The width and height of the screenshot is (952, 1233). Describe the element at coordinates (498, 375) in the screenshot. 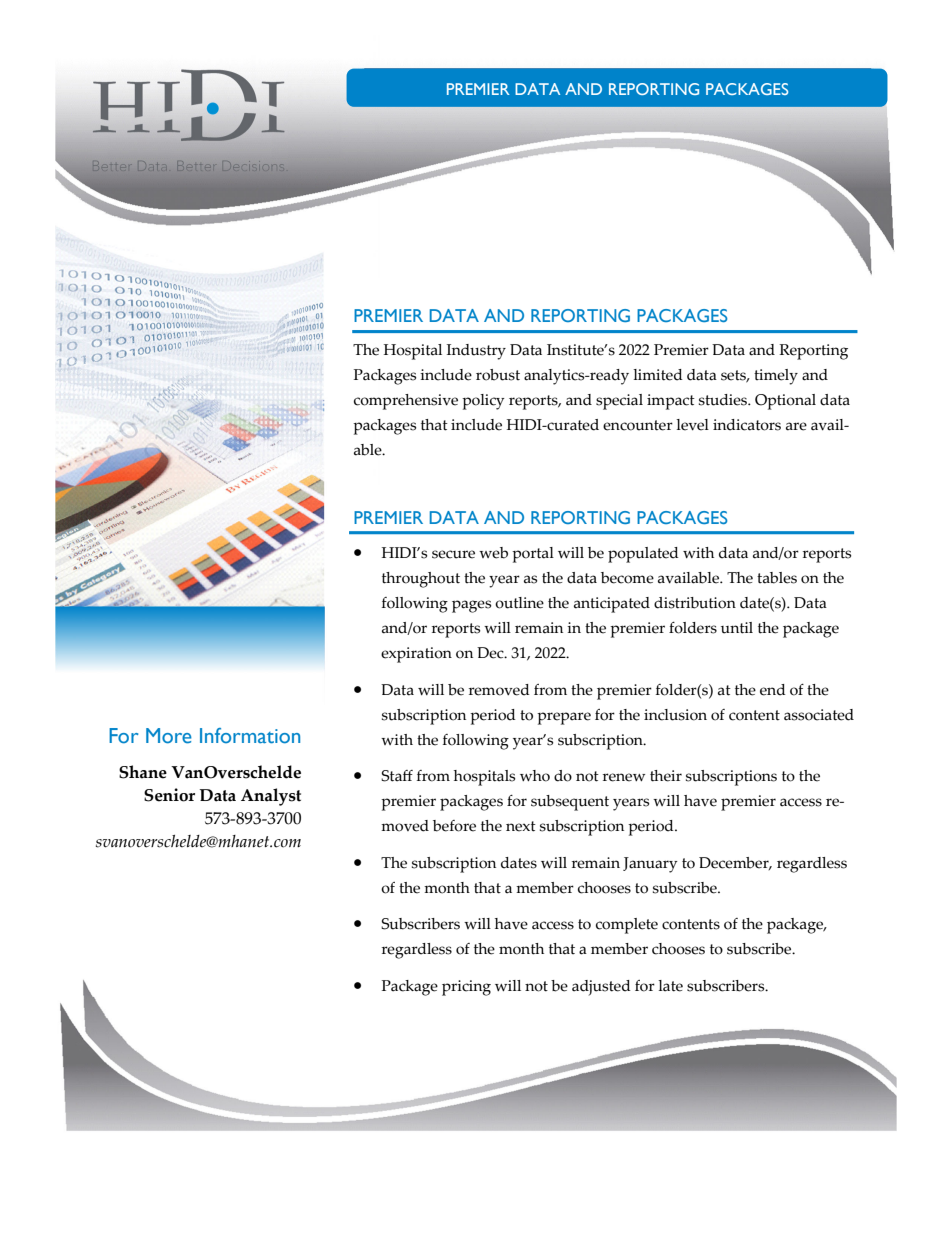

I see `robust` at that location.
